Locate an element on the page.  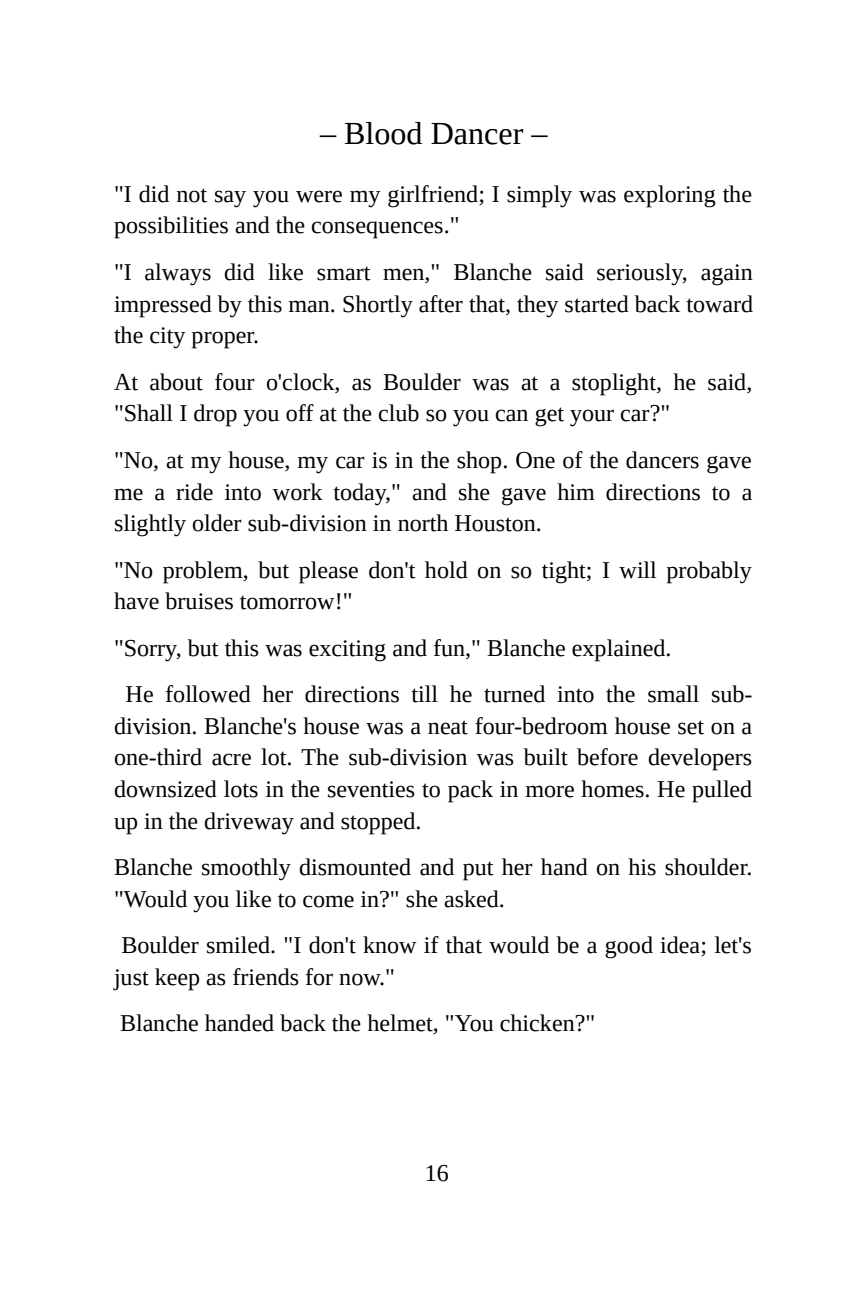
keep is located at coordinates (177, 979).
